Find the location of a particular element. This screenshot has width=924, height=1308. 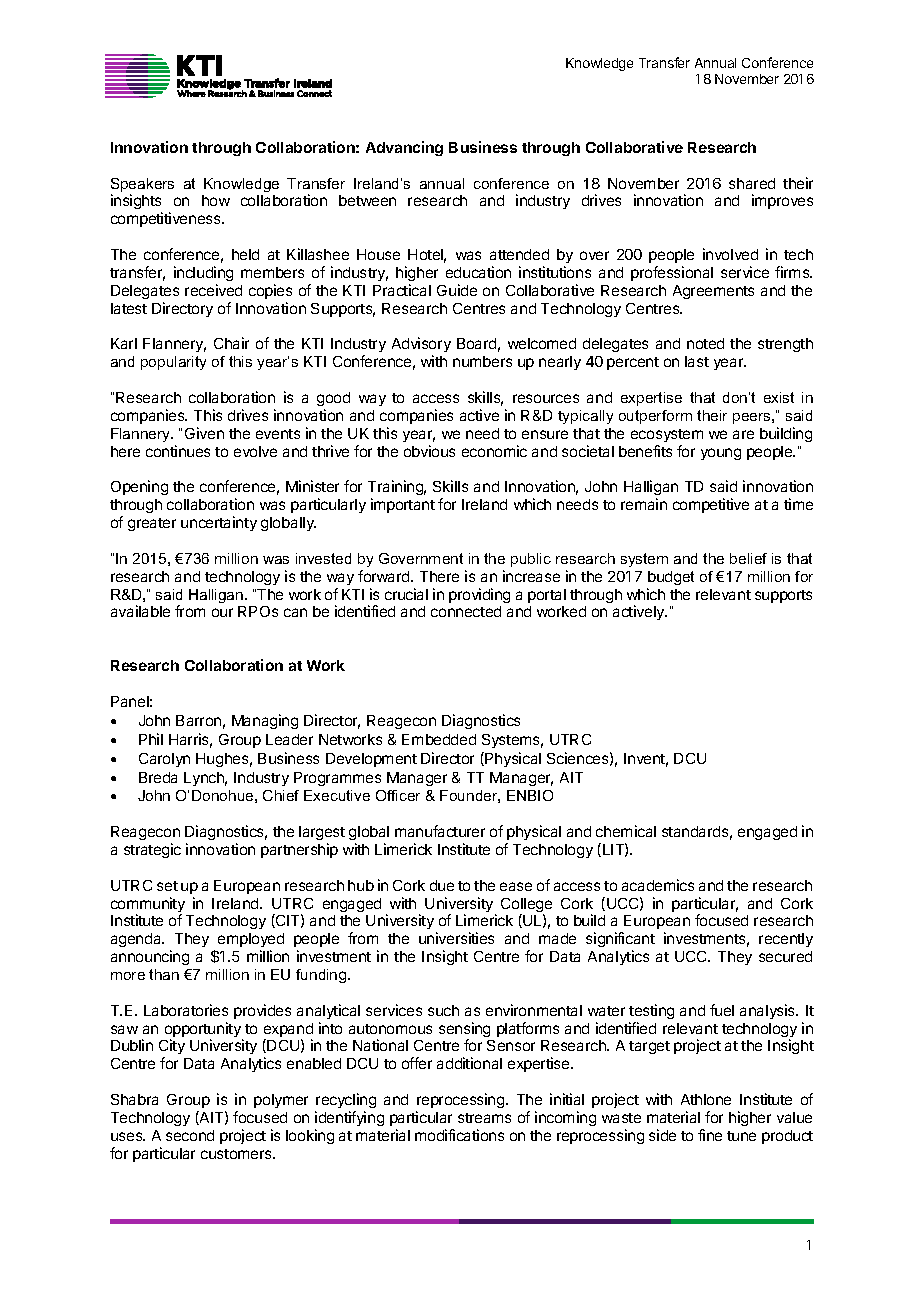

connected is located at coordinates (466, 611).
